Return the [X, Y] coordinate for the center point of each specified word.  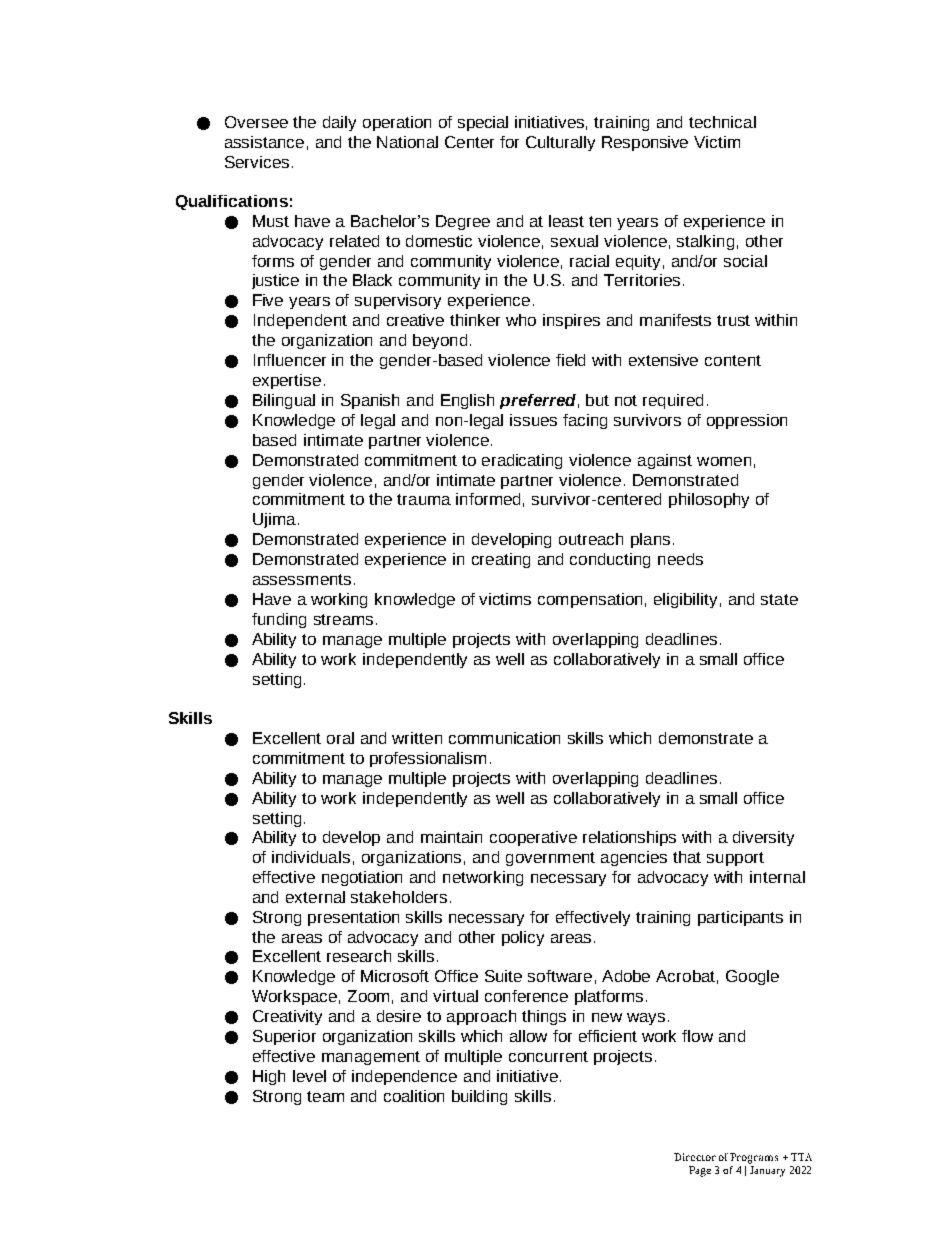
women [724, 461]
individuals [311, 857]
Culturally [560, 143]
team [325, 1096]
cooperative [533, 838]
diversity [763, 838]
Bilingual [284, 401]
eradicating [522, 461]
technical [722, 122]
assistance [264, 142]
